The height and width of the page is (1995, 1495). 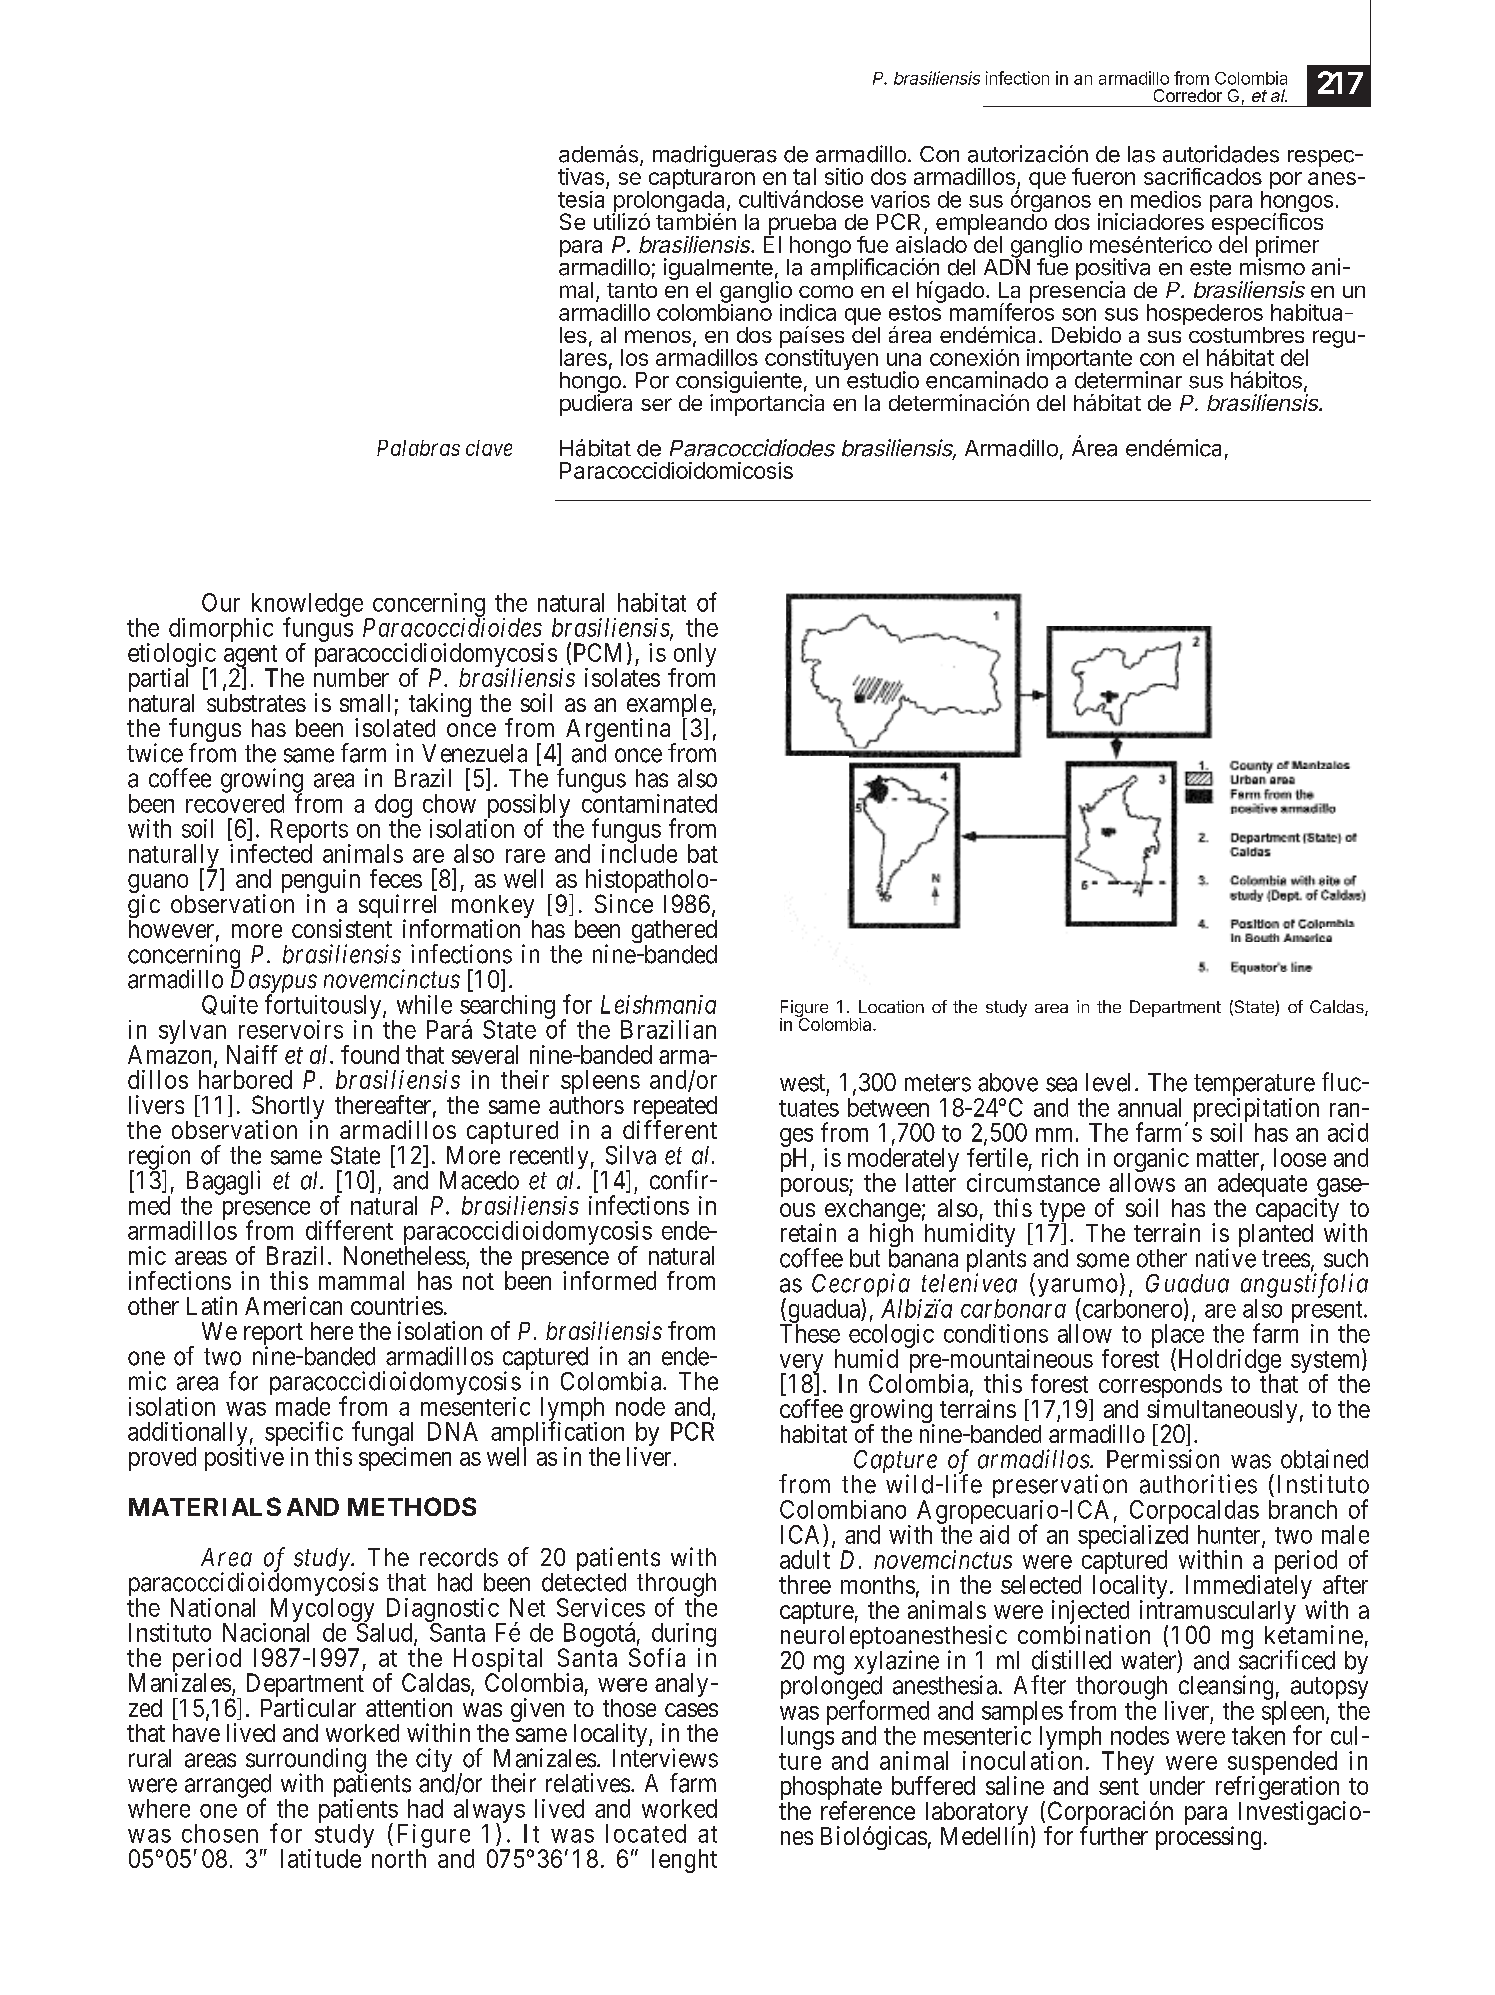 I want to click on processing, so click(x=1208, y=1838).
